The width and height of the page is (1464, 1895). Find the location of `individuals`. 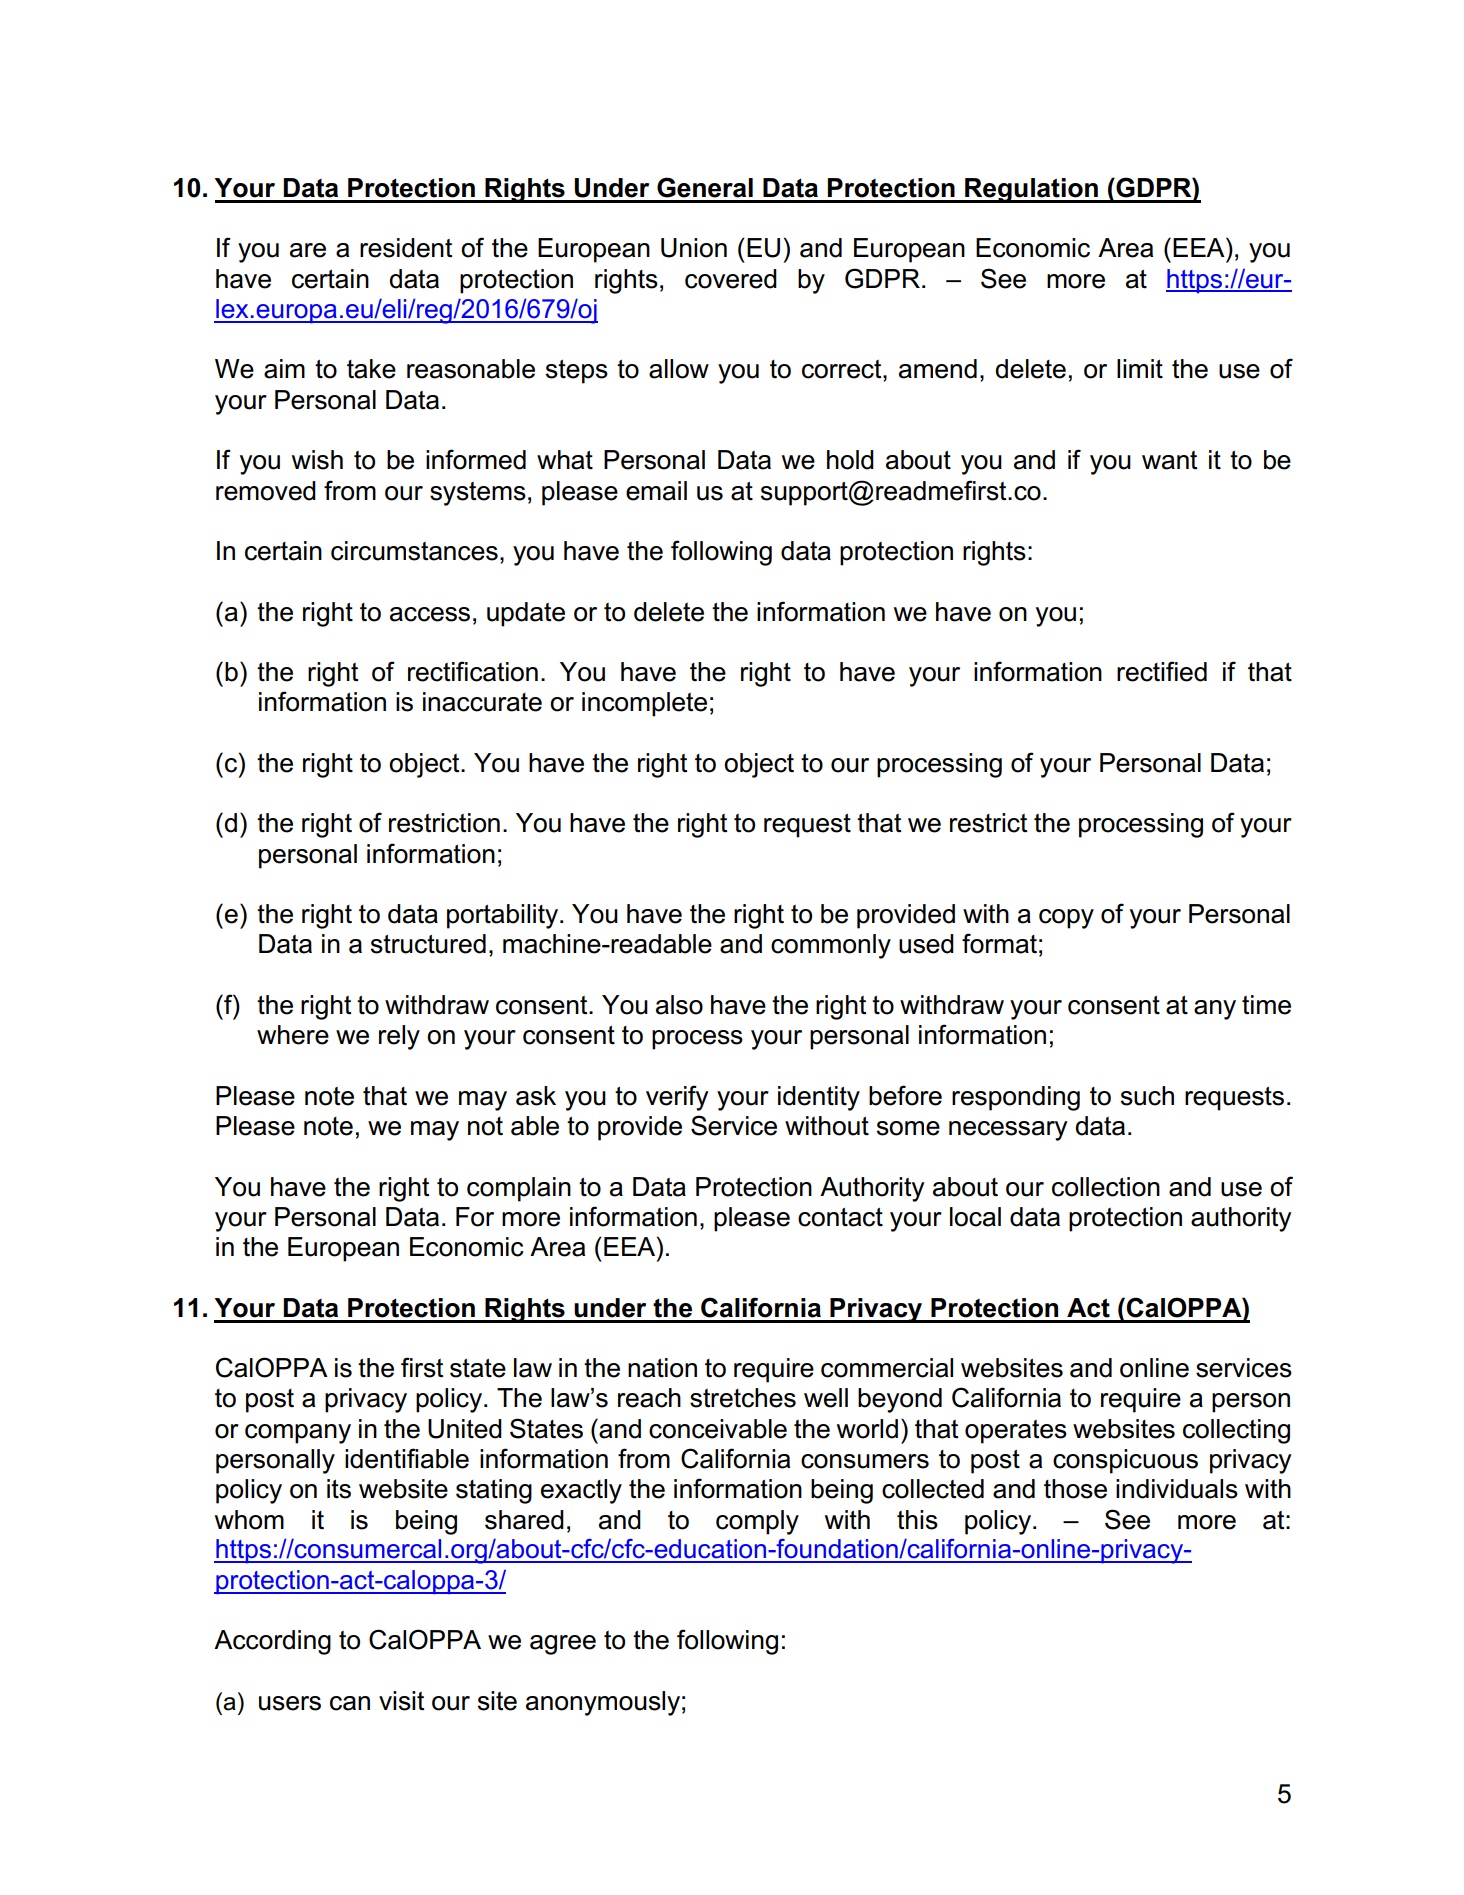

individuals is located at coordinates (1177, 1489).
